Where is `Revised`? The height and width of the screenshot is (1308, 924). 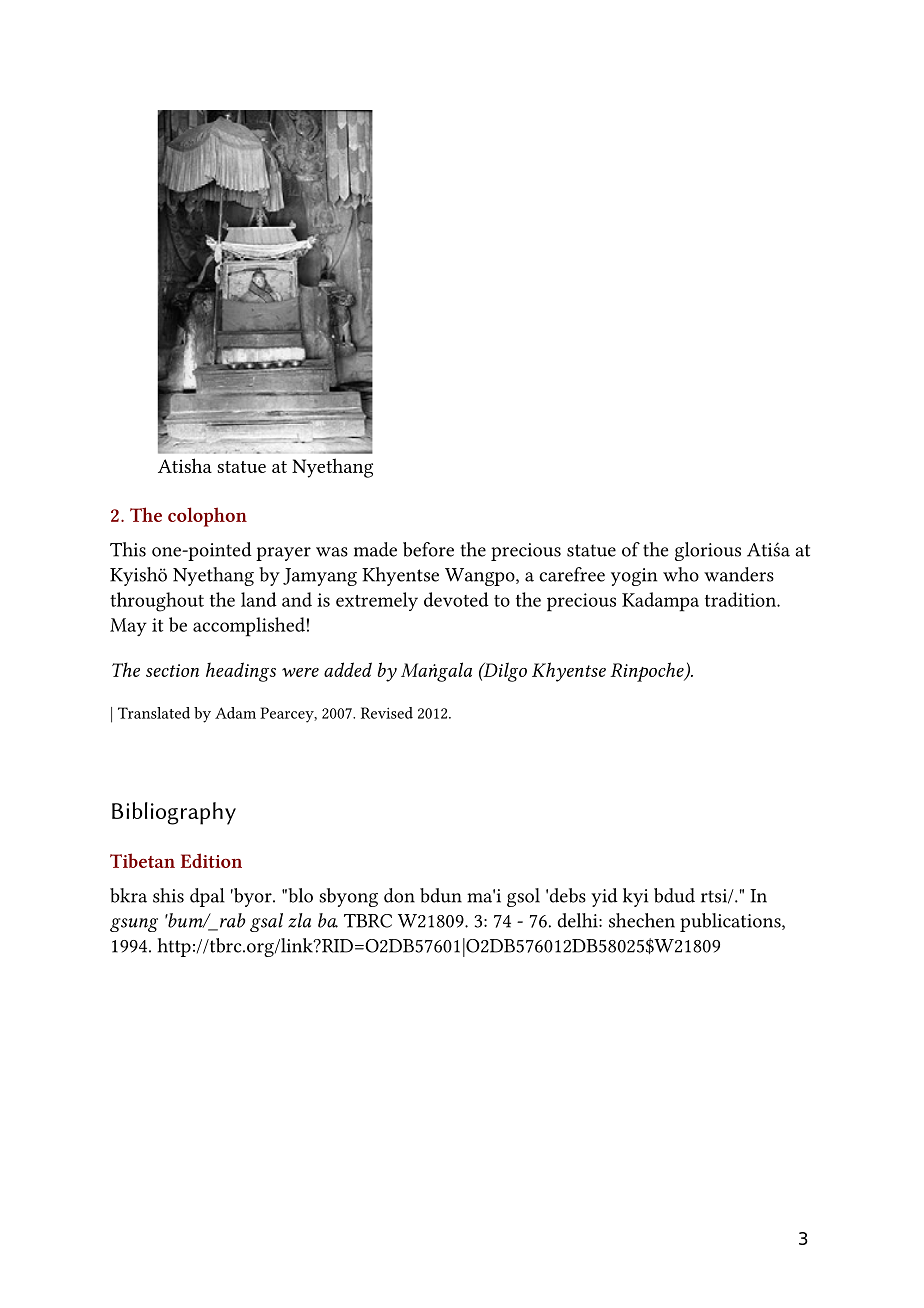
Revised is located at coordinates (387, 713).
